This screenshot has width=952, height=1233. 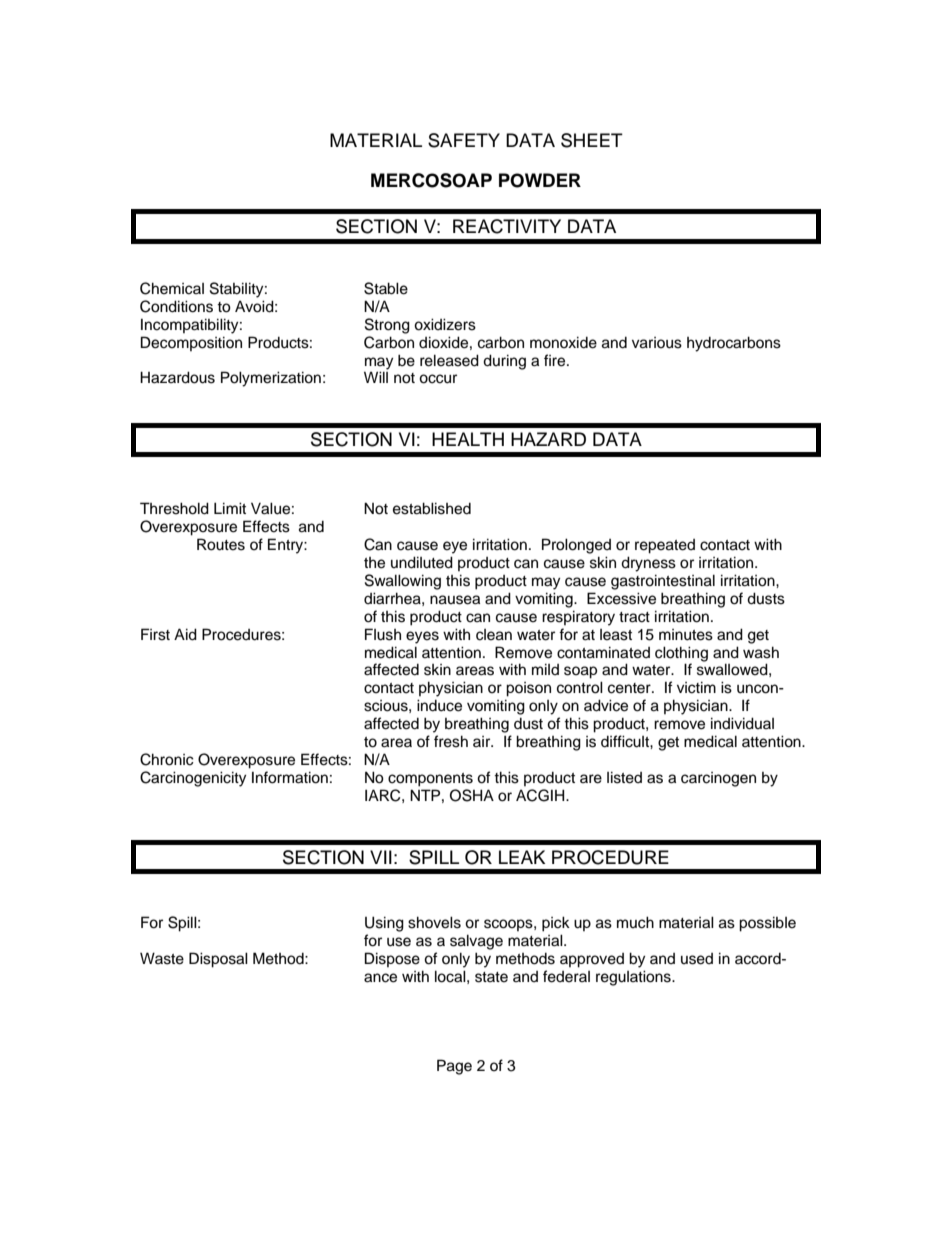 What do you see at coordinates (451, 741) in the screenshot?
I see `fresh` at bounding box center [451, 741].
